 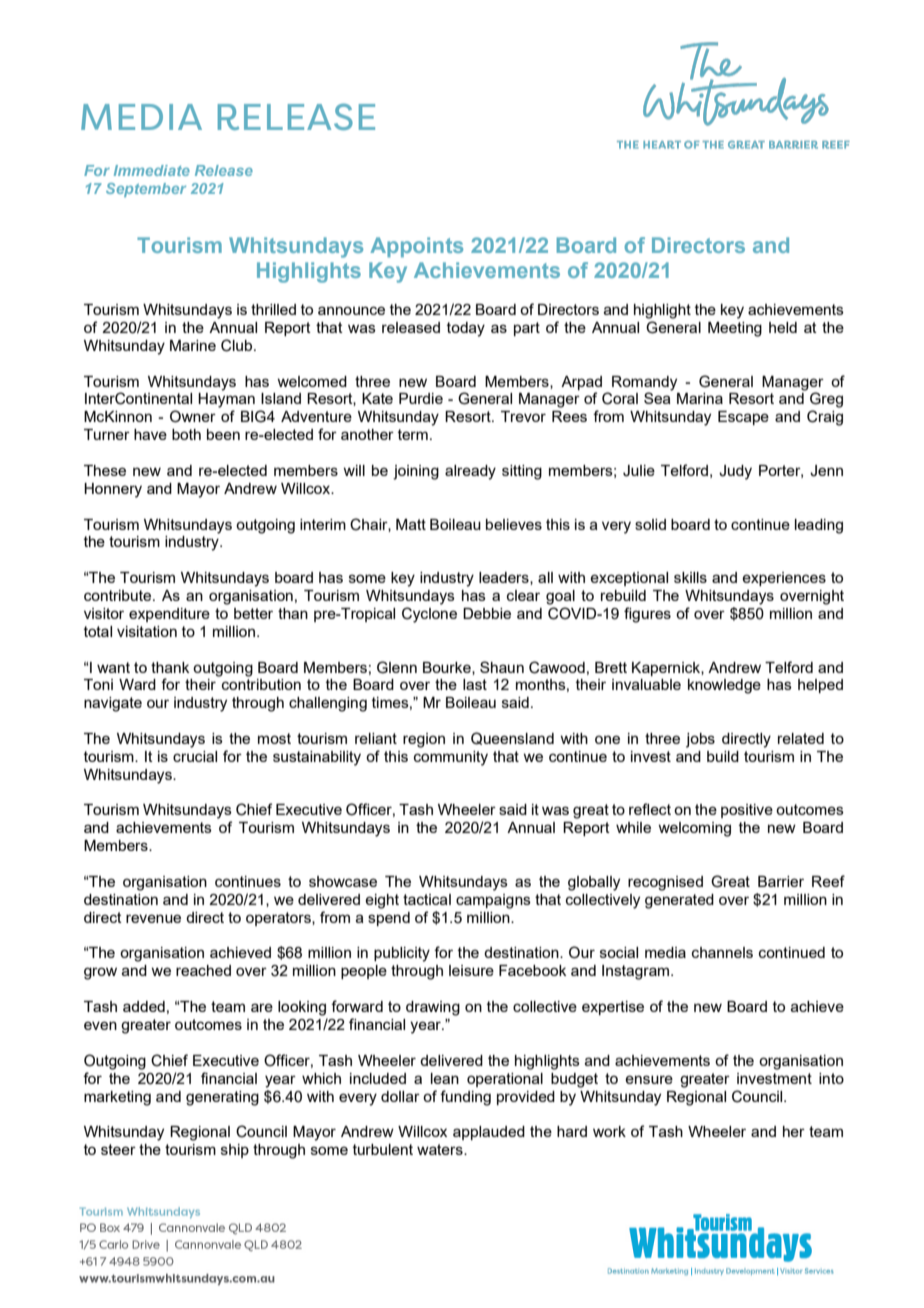 What do you see at coordinates (222, 1098) in the screenshot?
I see `generating` at bounding box center [222, 1098].
